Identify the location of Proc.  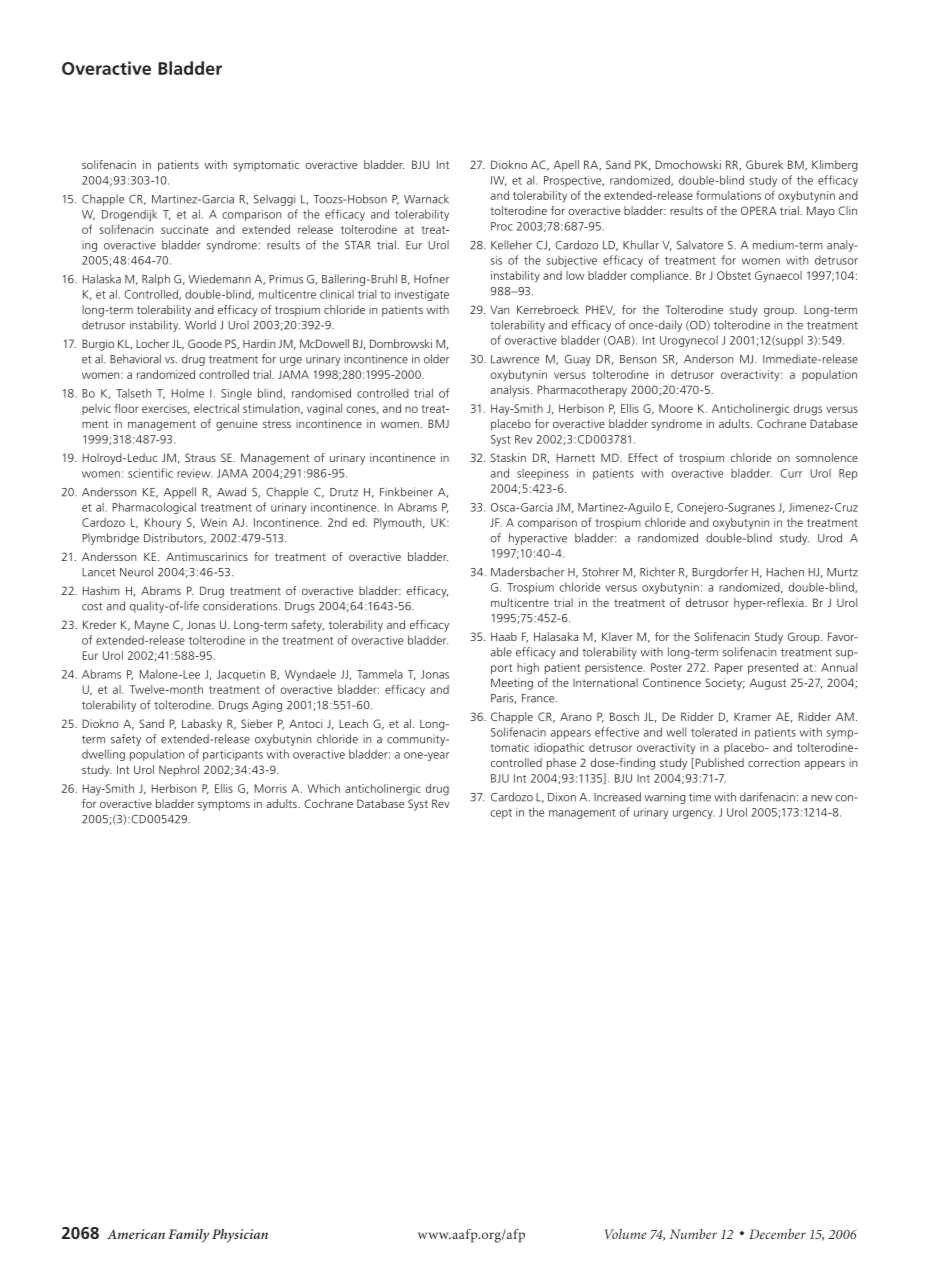
(502, 226).
